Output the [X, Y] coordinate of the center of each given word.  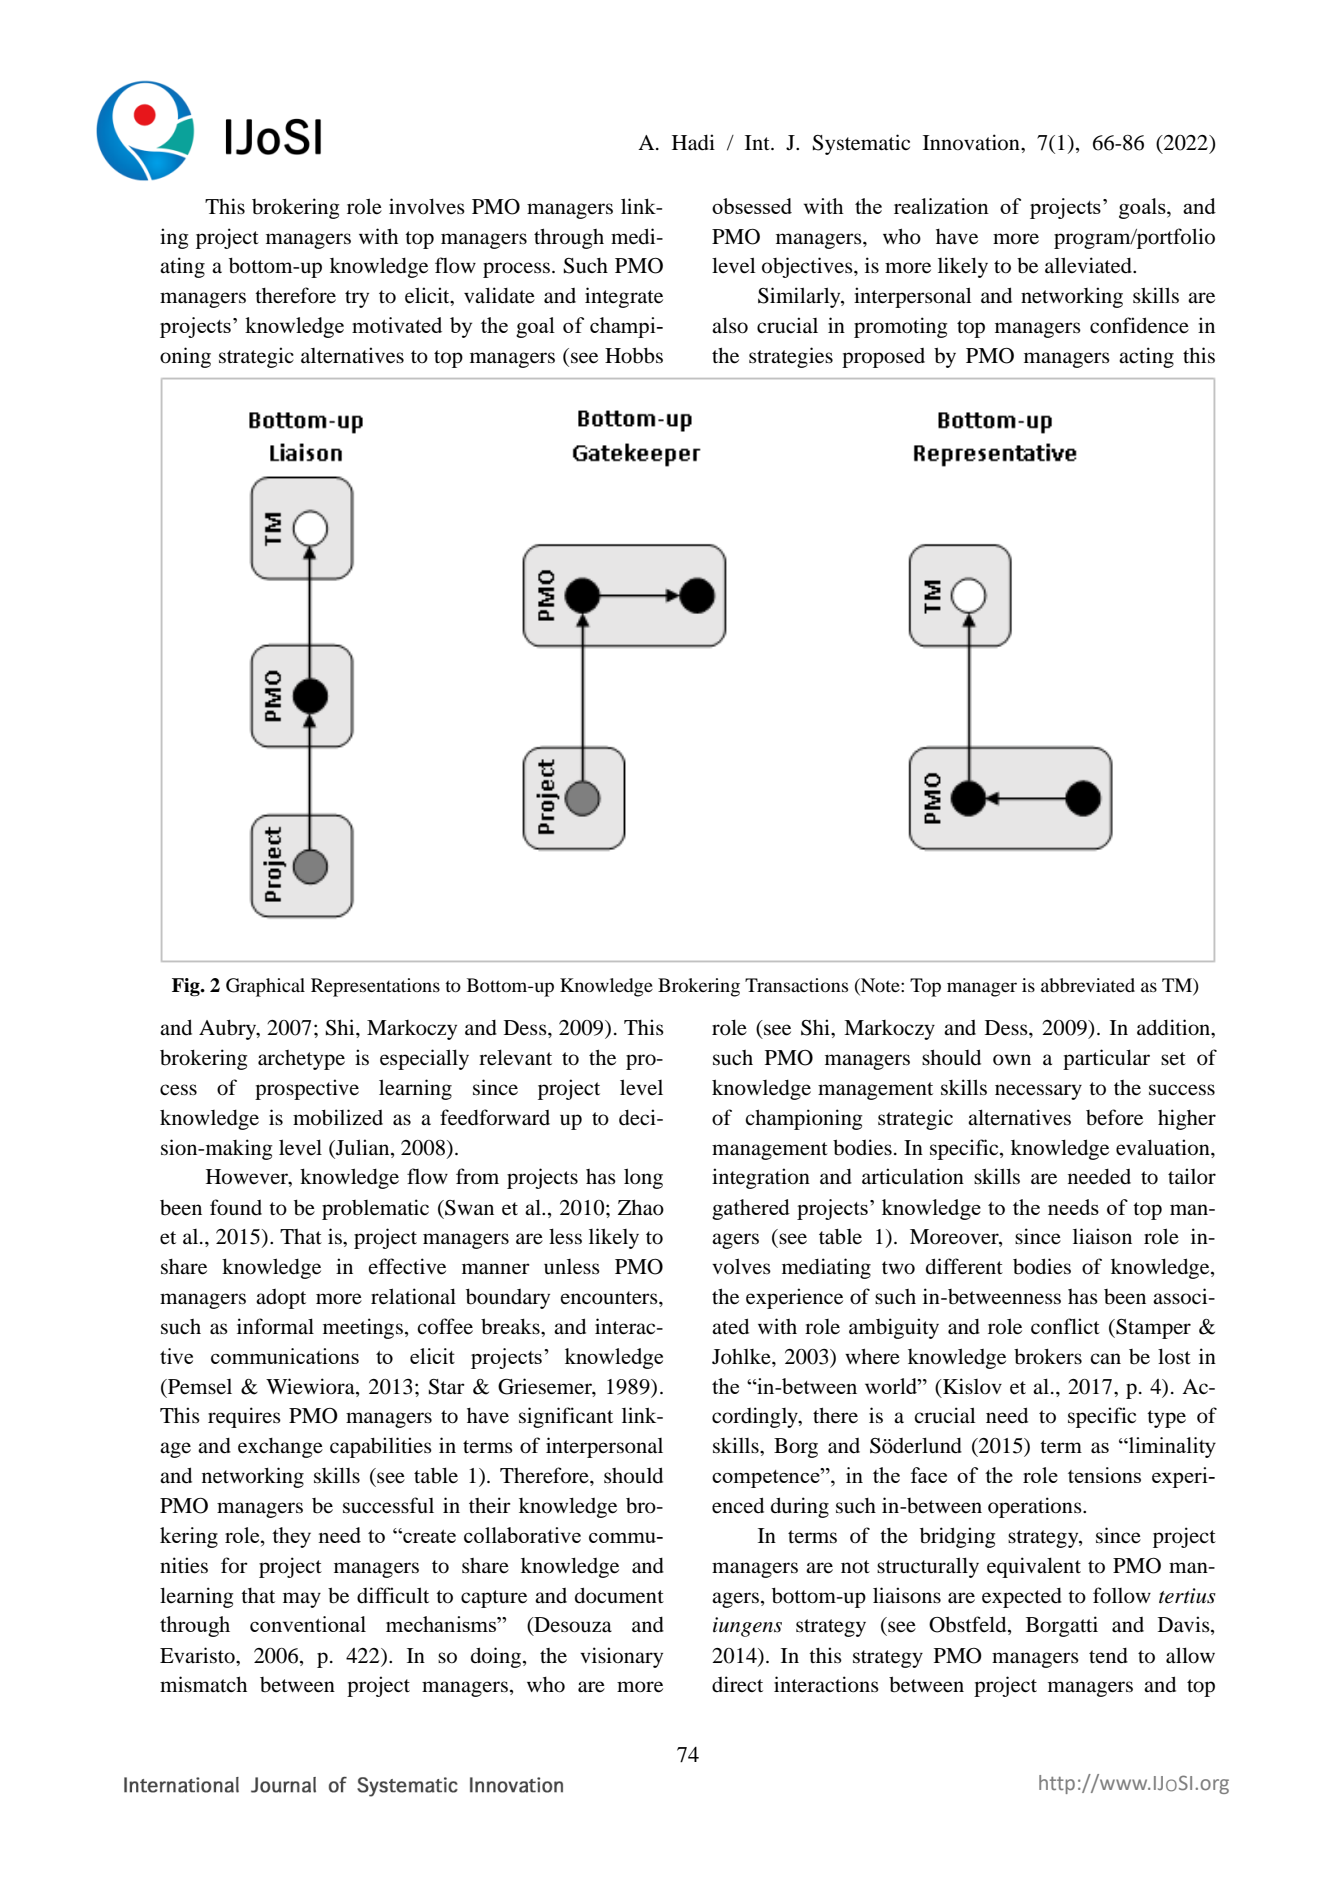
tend [1108, 1656]
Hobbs [634, 355]
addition [1175, 1028]
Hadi [693, 142]
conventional [308, 1624]
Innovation [972, 142]
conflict [1065, 1326]
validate [499, 295]
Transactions [796, 985]
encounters [610, 1298]
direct [737, 1684]
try [357, 299]
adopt [281, 1299]
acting [1146, 357]
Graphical [265, 987]
